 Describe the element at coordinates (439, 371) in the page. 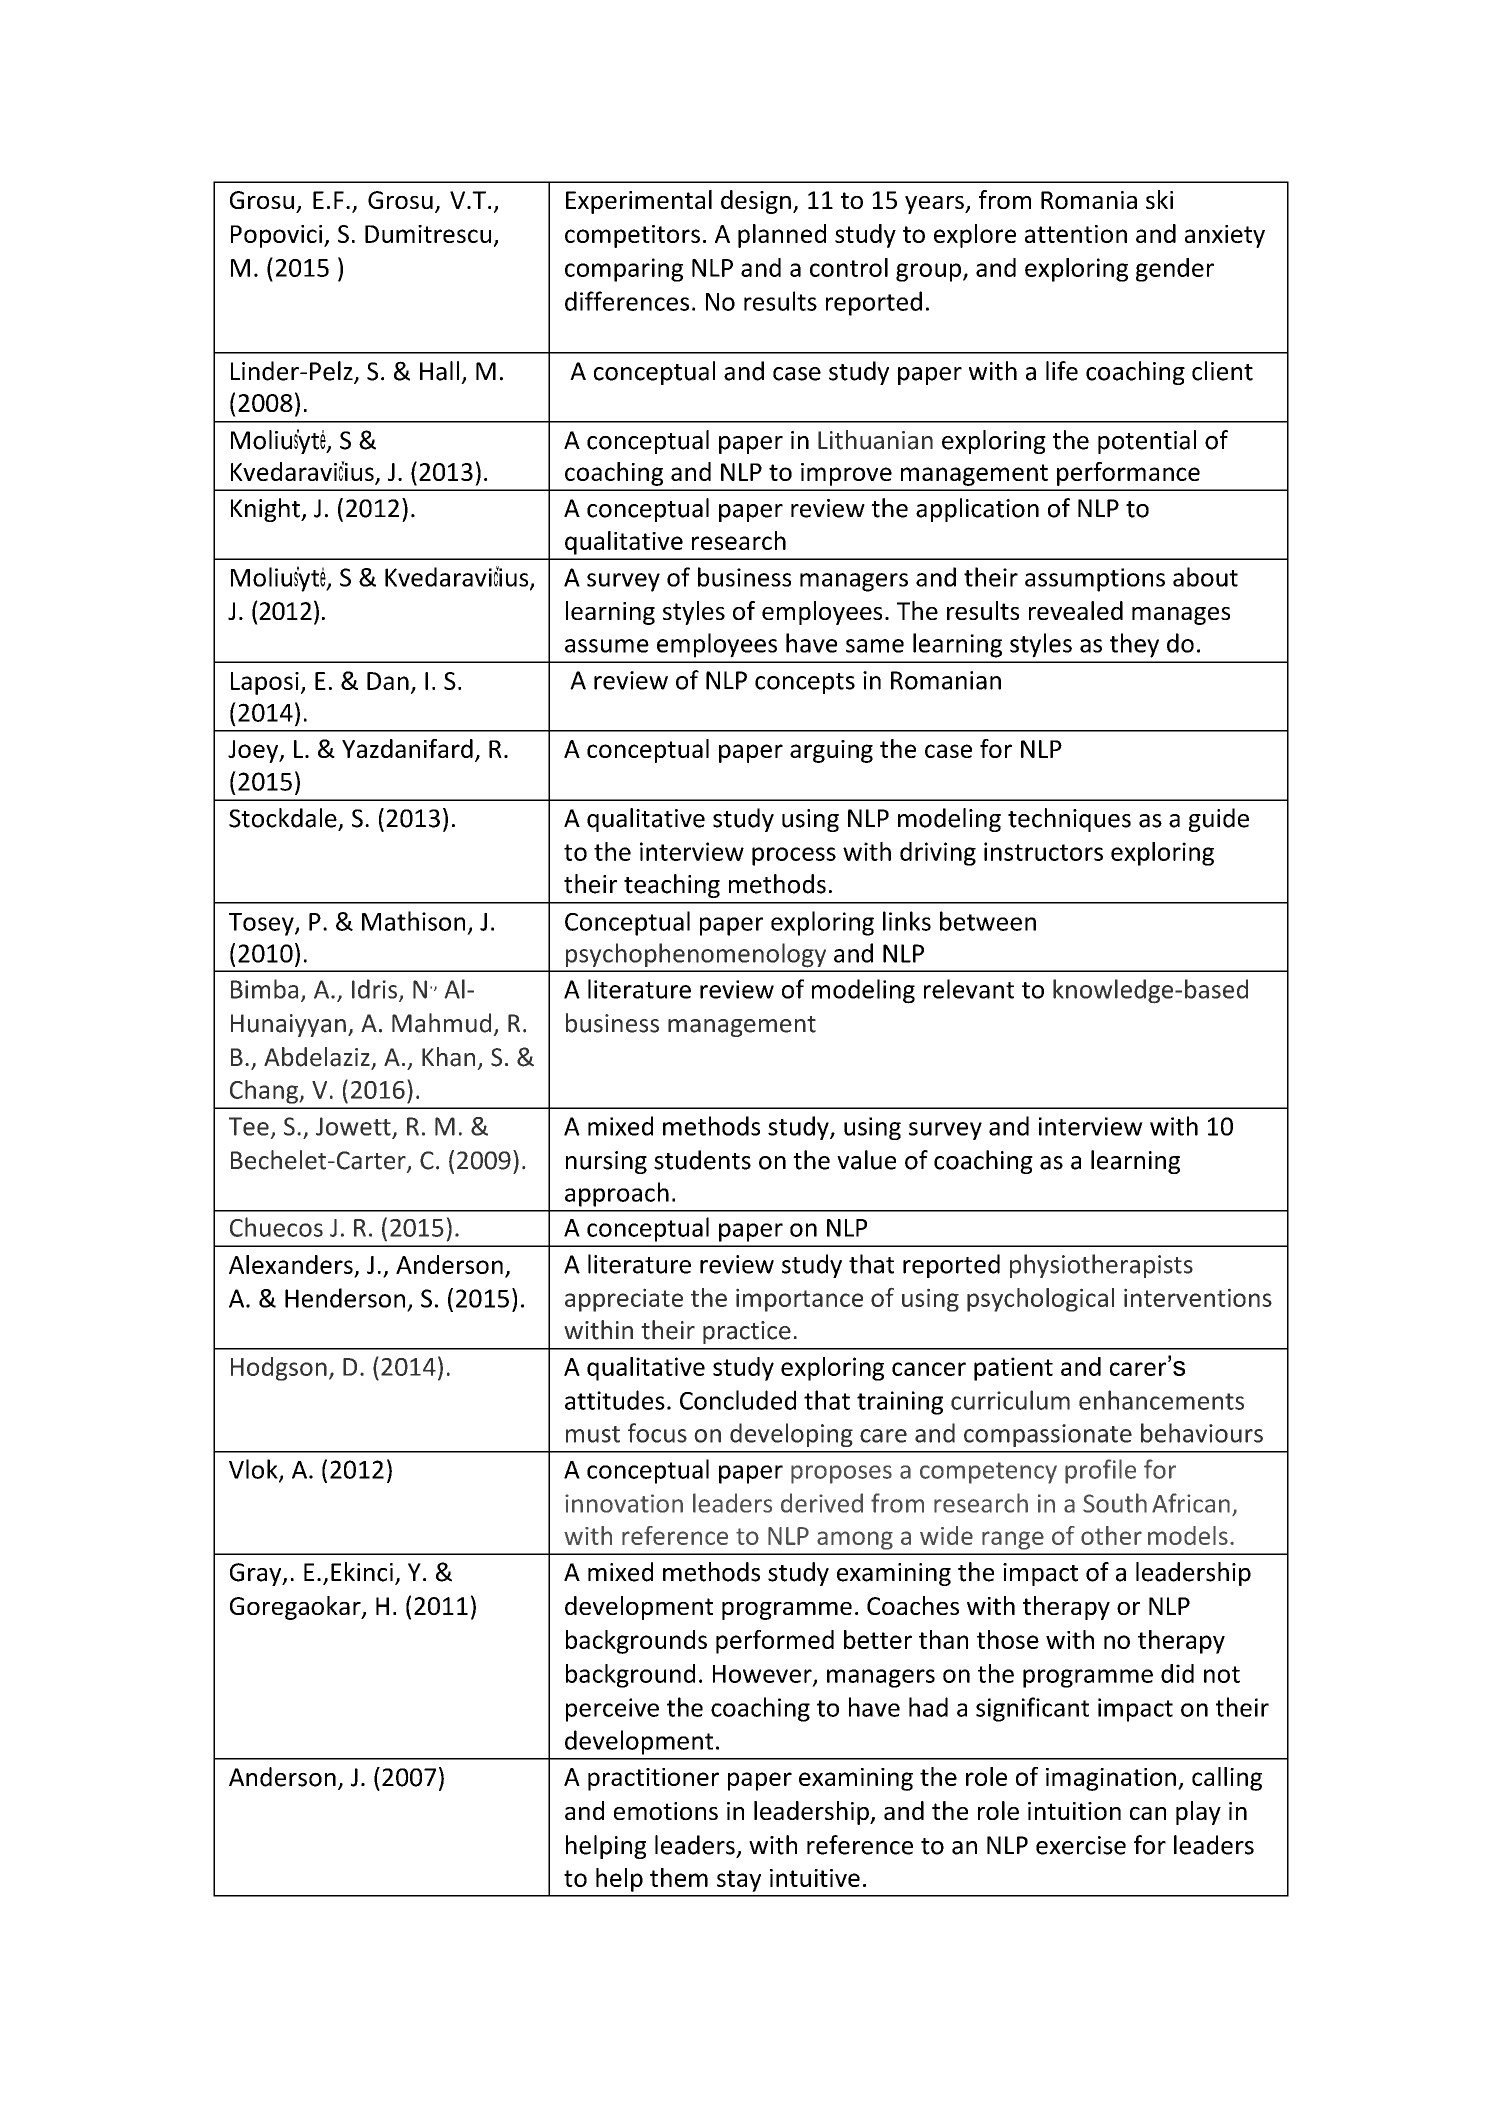

I see `Hall` at that location.
